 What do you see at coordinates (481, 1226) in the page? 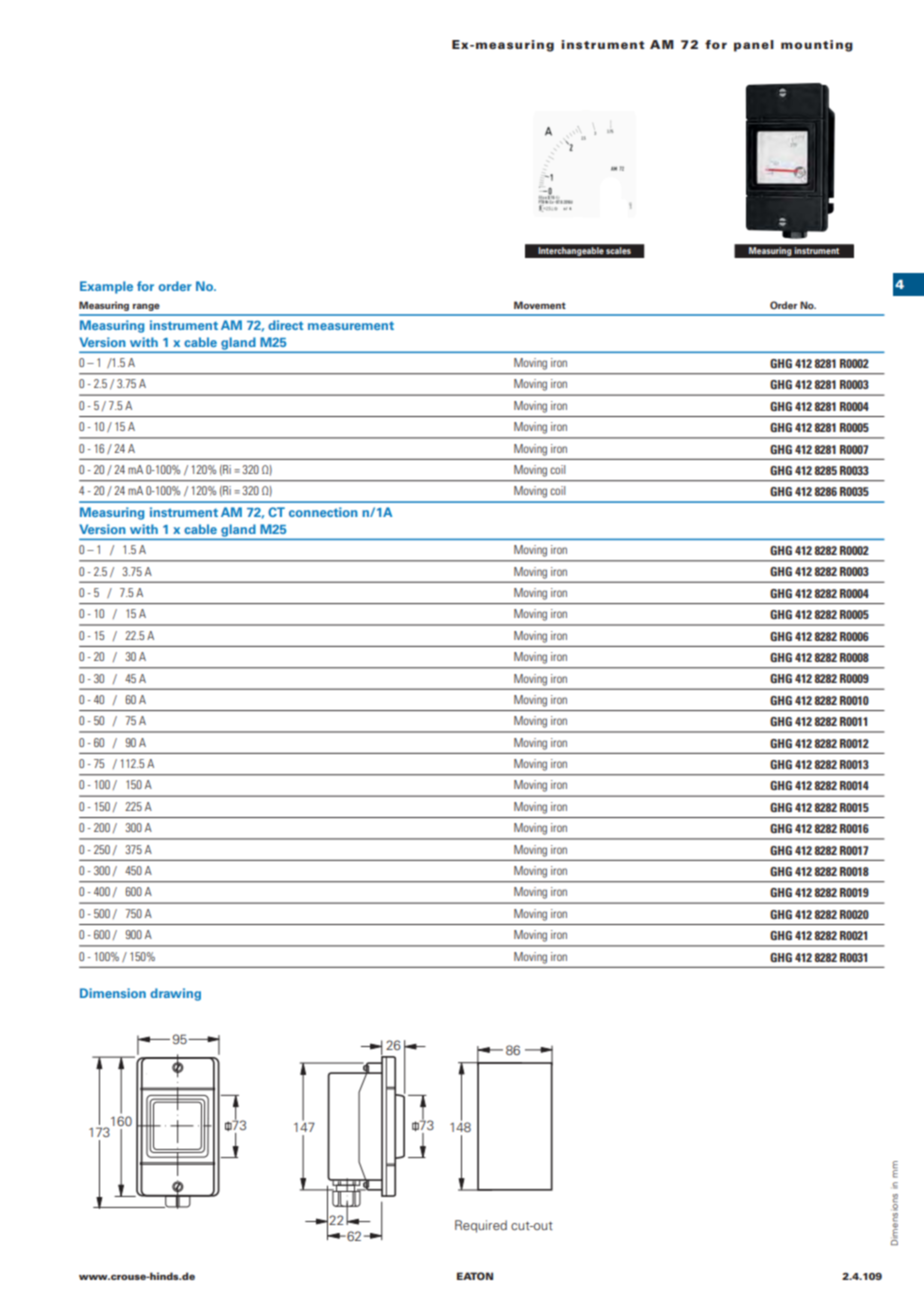
I see `Required` at bounding box center [481, 1226].
